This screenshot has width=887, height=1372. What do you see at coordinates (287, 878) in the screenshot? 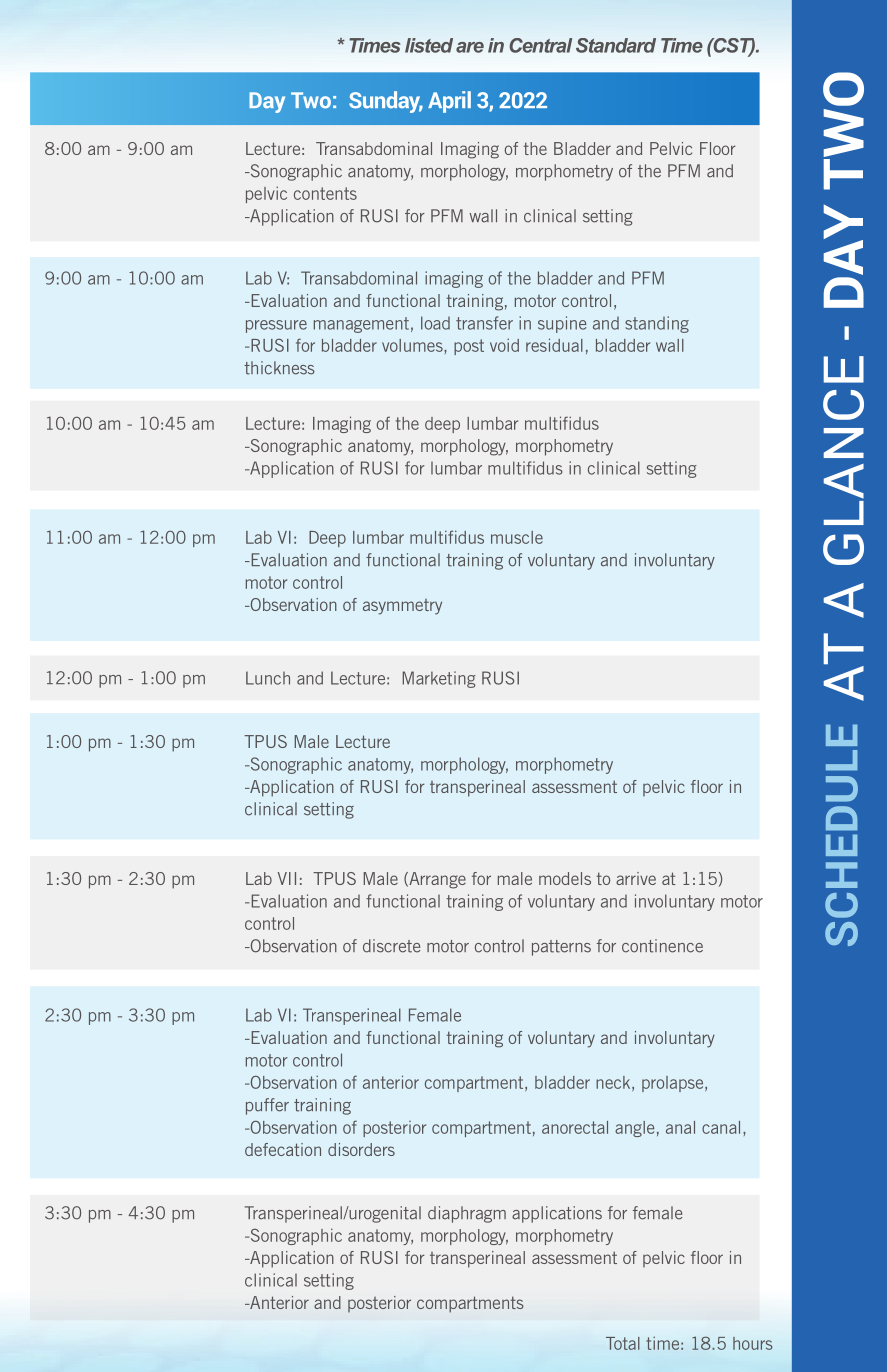
I see `VII` at bounding box center [287, 878].
